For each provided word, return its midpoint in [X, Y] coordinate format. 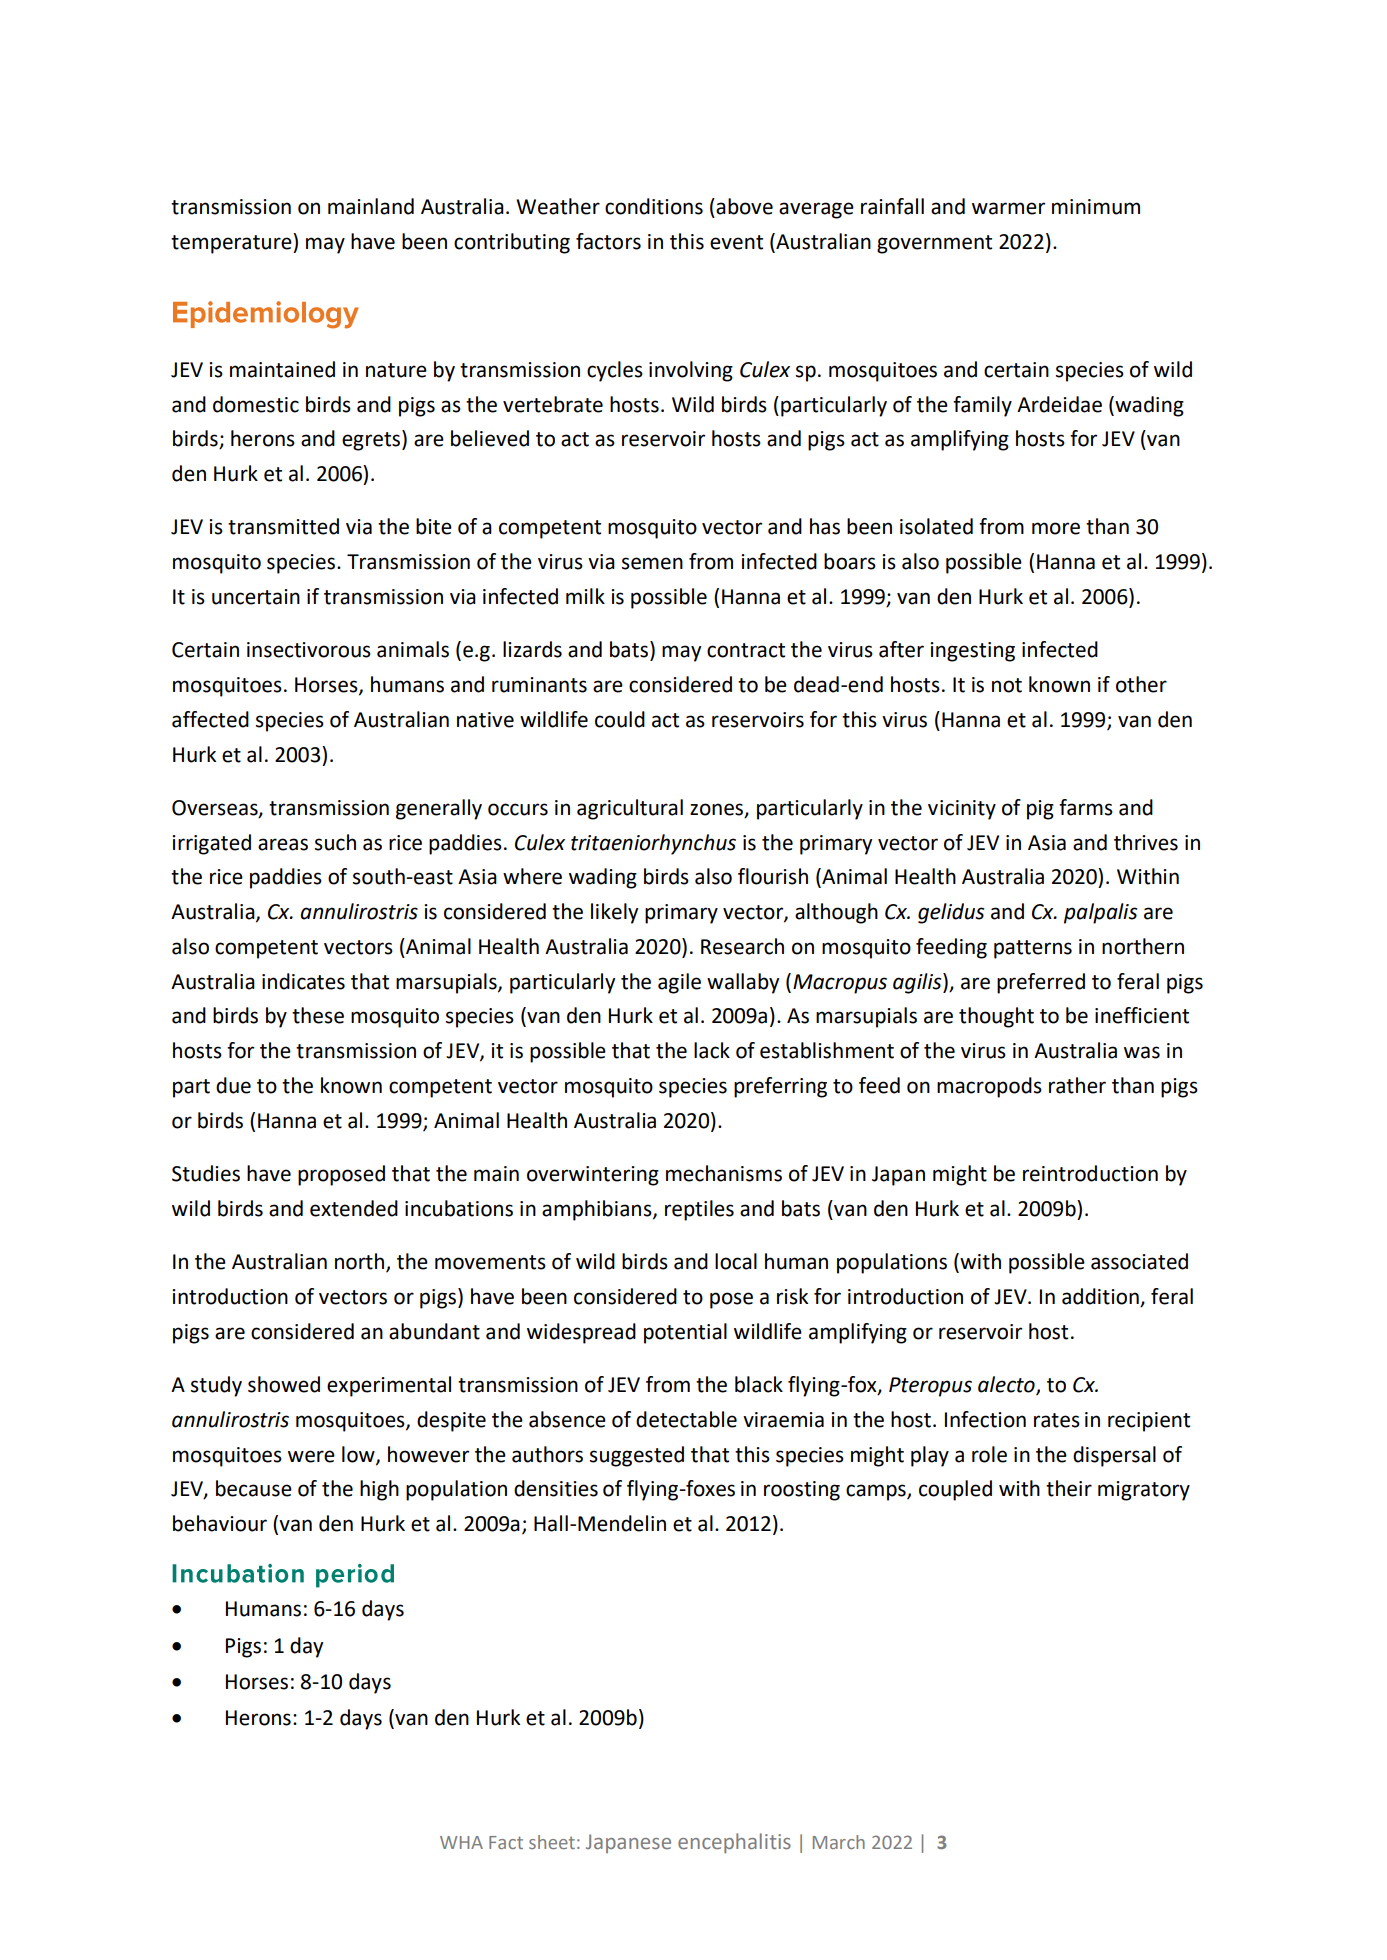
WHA [461, 1842]
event [736, 242]
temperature [232, 243]
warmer [1008, 208]
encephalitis [734, 1843]
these [318, 1015]
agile [679, 983]
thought [996, 1017]
